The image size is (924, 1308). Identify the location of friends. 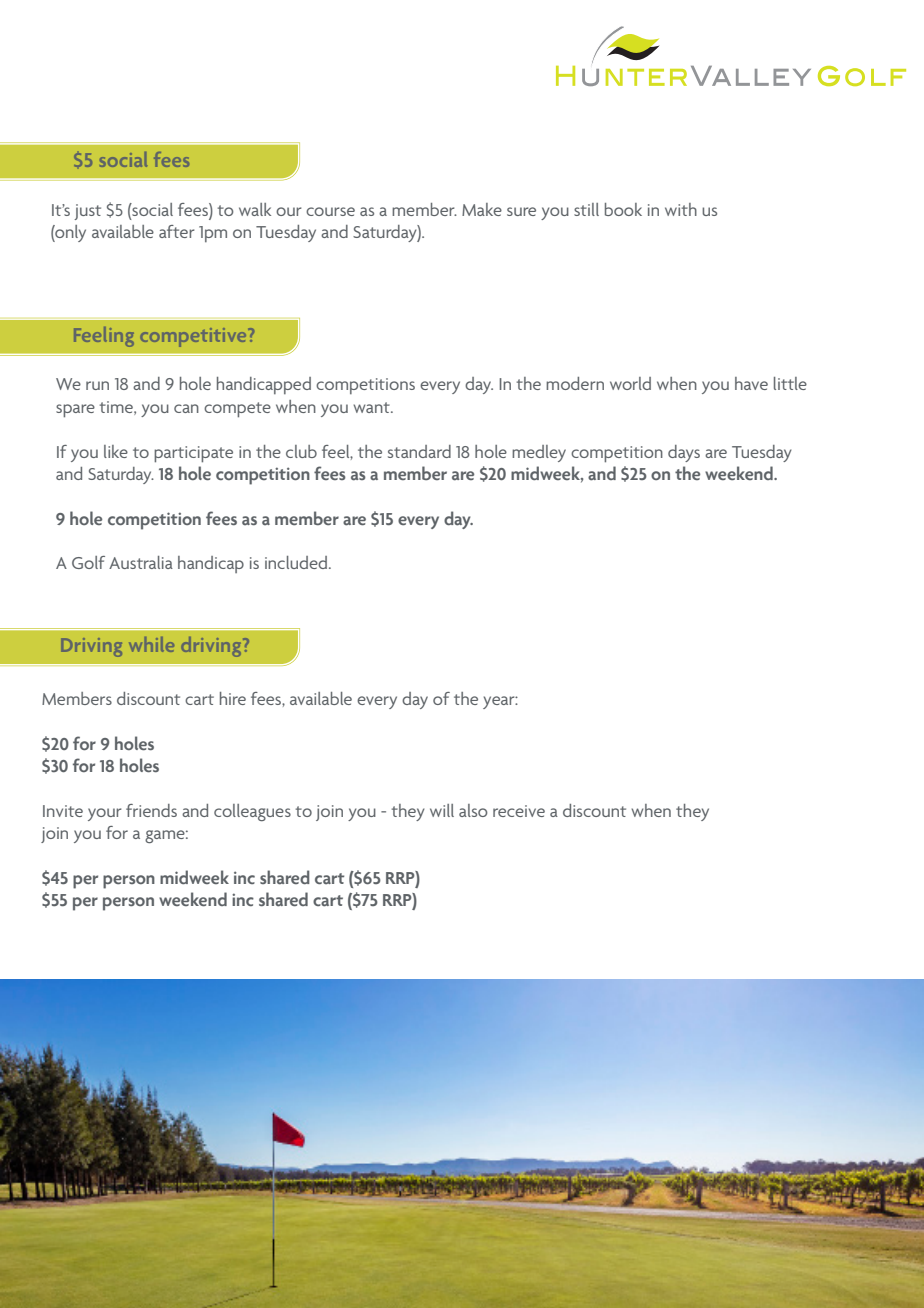
(151, 810).
